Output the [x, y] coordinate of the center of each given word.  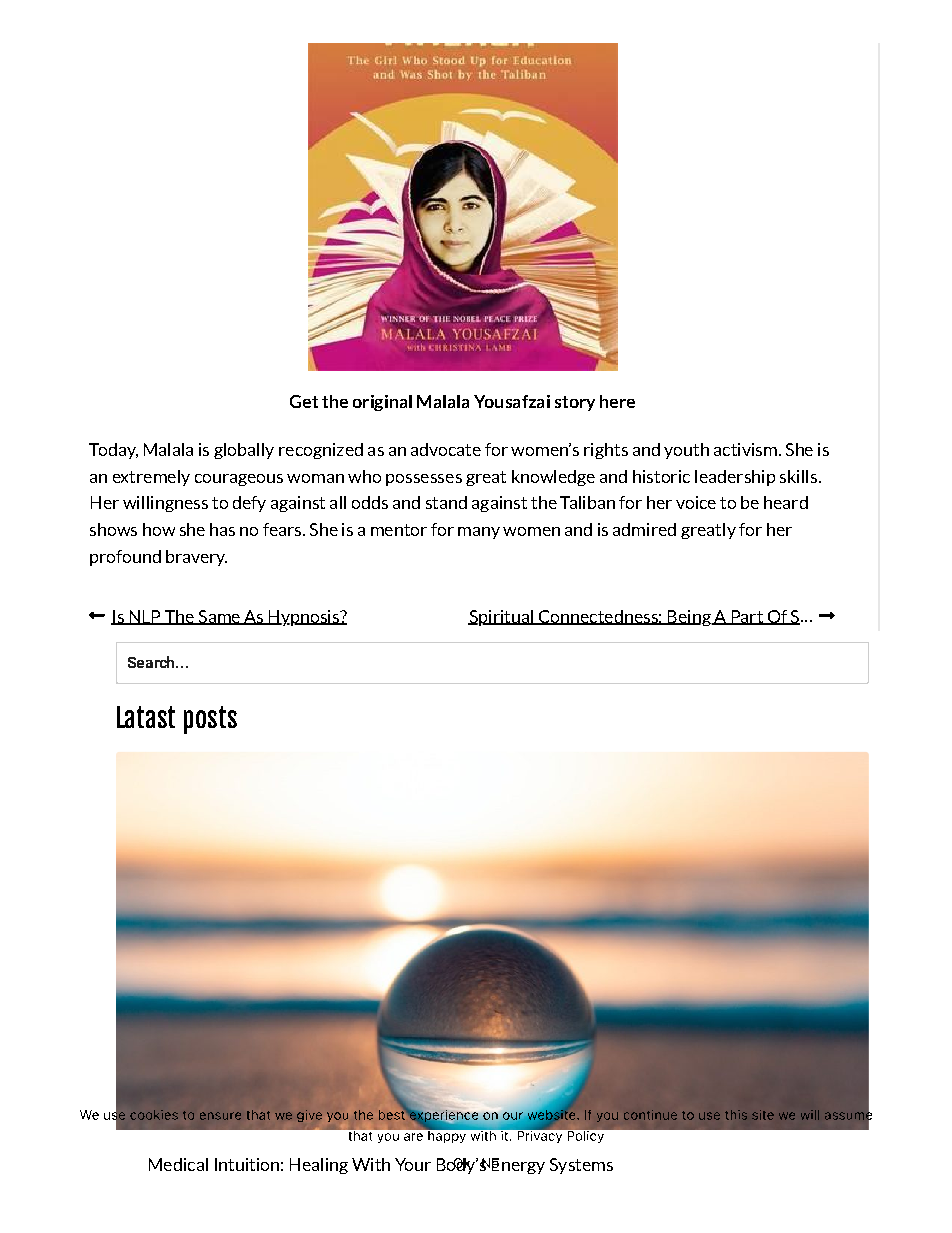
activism [745, 449]
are [413, 1137]
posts [210, 720]
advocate [446, 449]
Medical [178, 1164]
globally [244, 451]
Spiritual [501, 618]
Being [689, 618]
